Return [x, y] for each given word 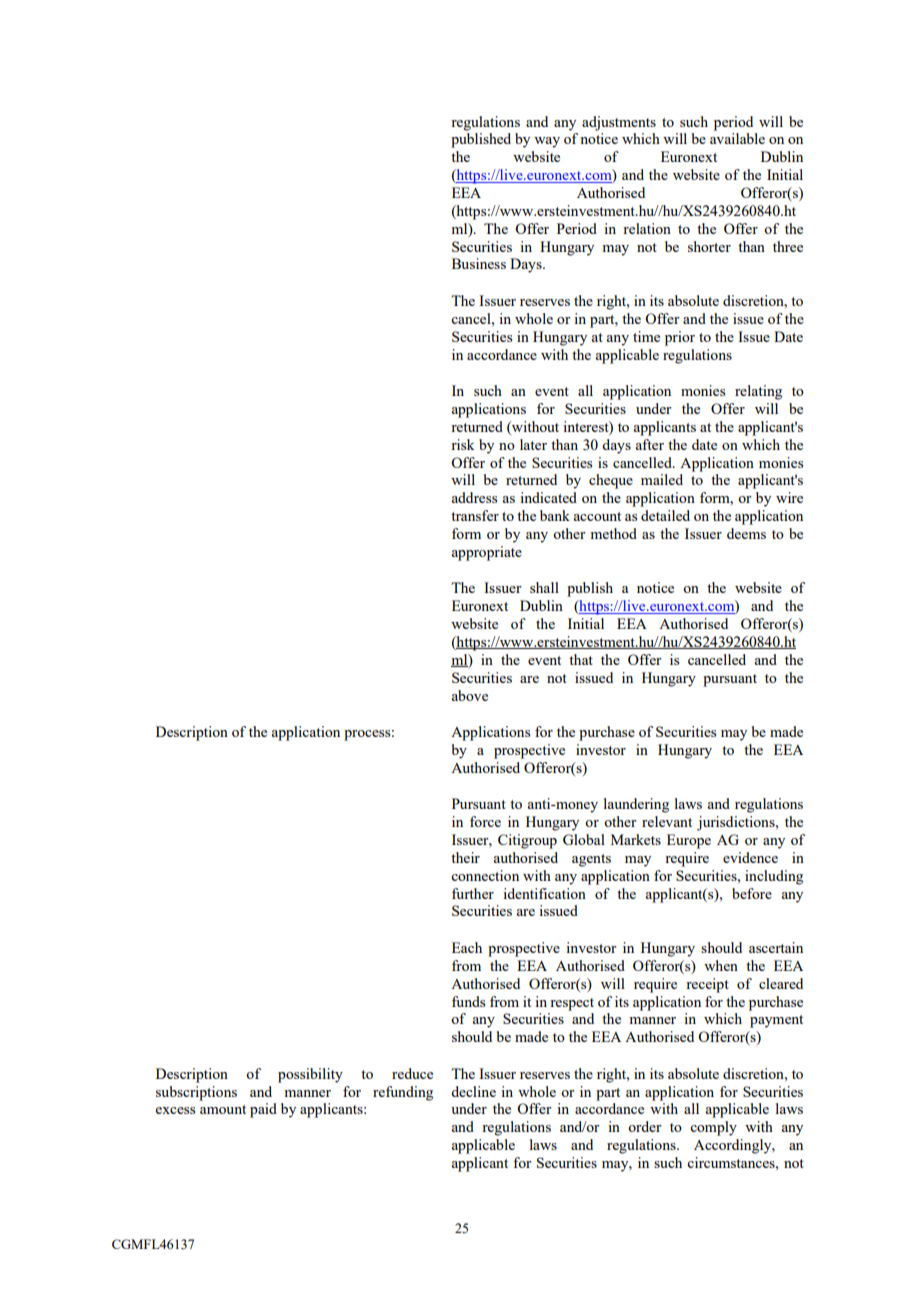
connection [485, 875]
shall [544, 587]
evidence [750, 857]
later [533, 444]
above [469, 695]
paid [263, 1110]
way [547, 142]
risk [462, 444]
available [737, 138]
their [465, 857]
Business [479, 263]
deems [746, 533]
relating [758, 392]
